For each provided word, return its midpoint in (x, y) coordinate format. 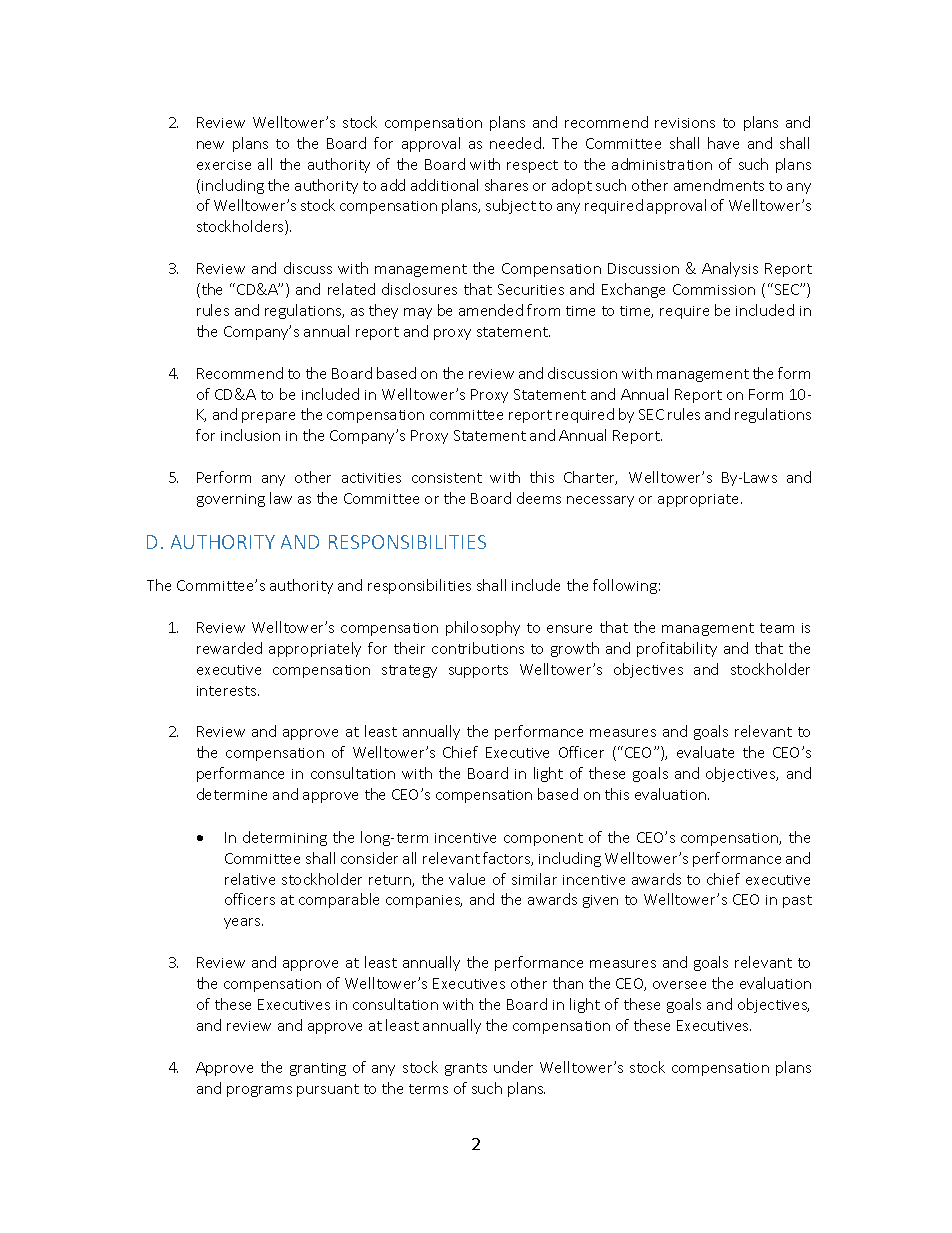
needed (515, 143)
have (723, 143)
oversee (679, 985)
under (513, 1067)
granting (318, 1069)
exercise (224, 165)
